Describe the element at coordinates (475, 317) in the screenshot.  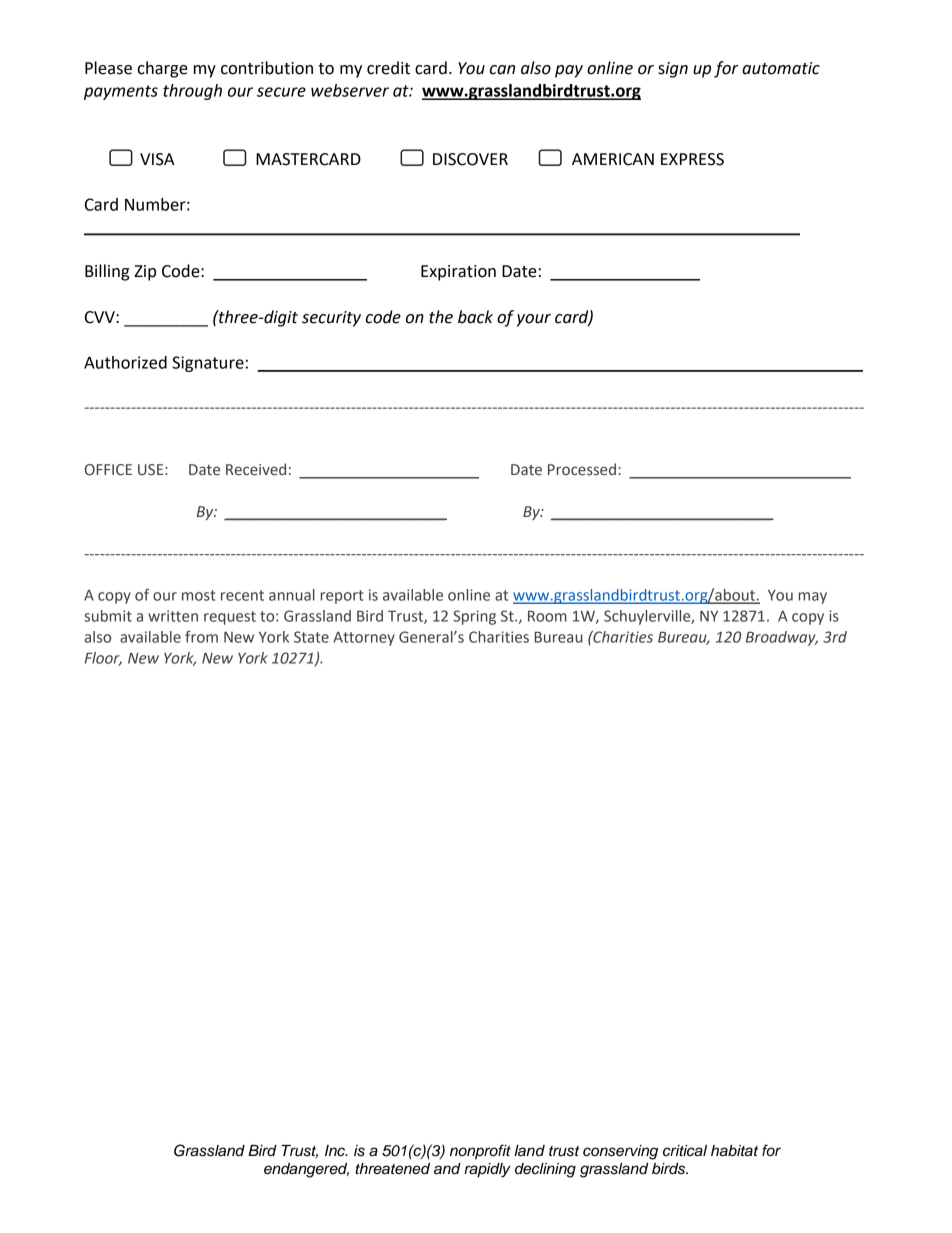
I see `back` at that location.
